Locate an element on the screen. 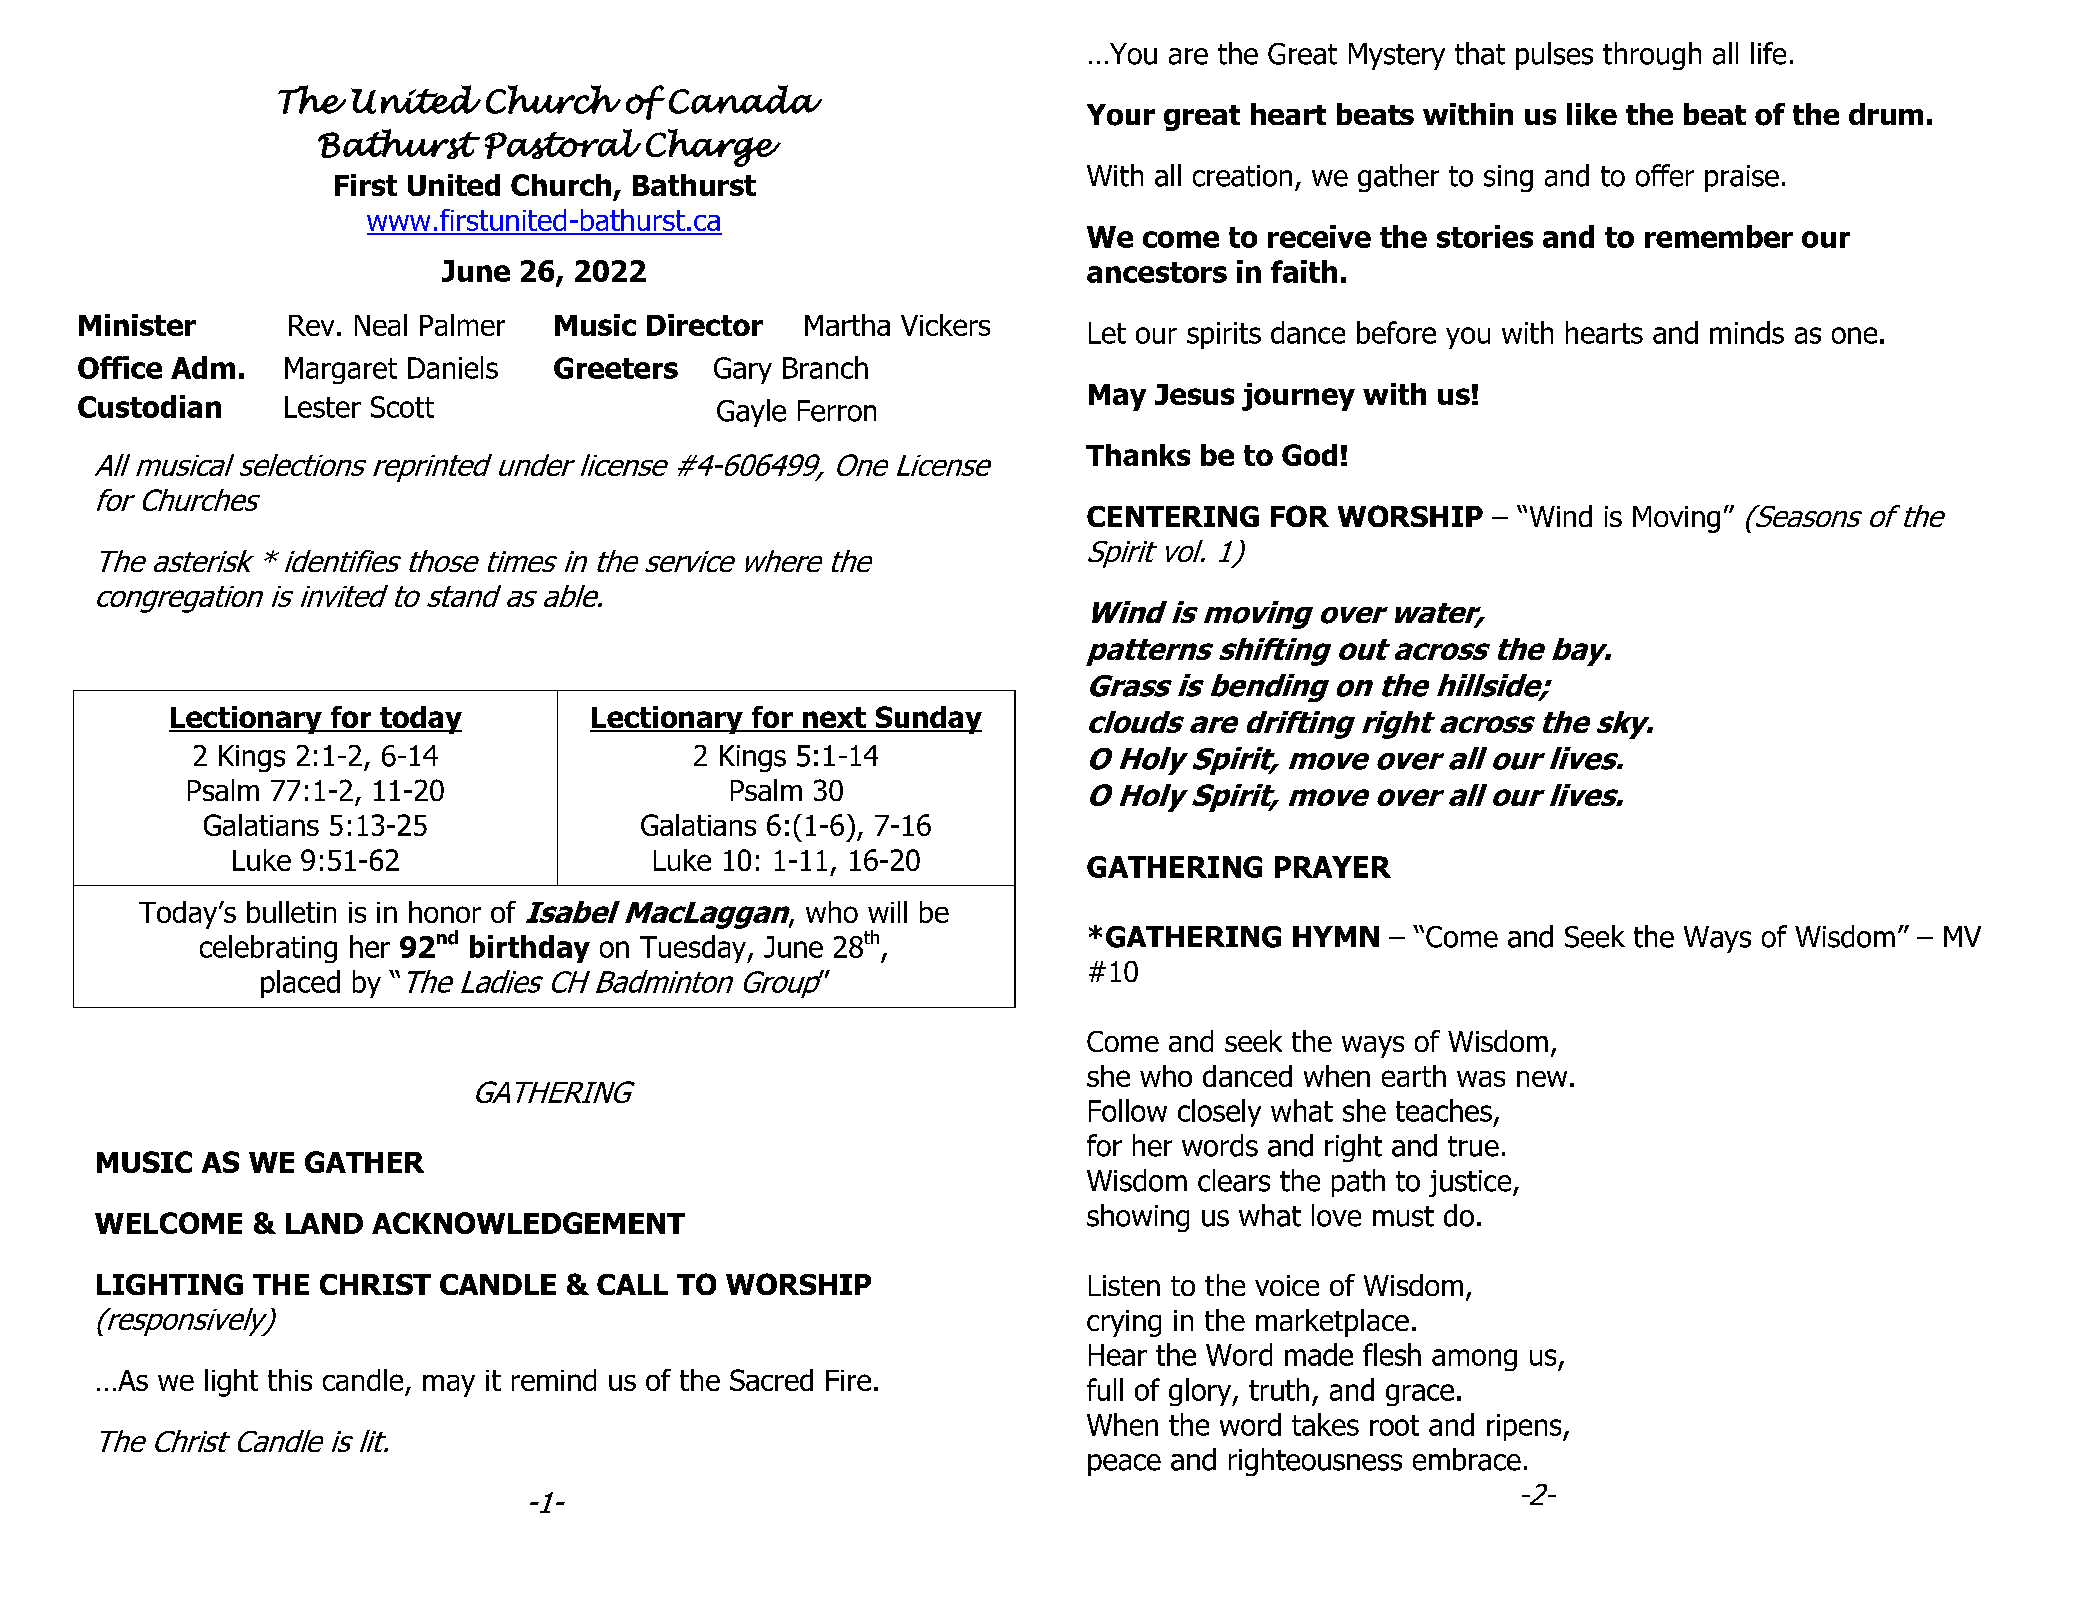 Image resolution: width=2080 pixels, height=1607 pixels. like is located at coordinates (1592, 114).
